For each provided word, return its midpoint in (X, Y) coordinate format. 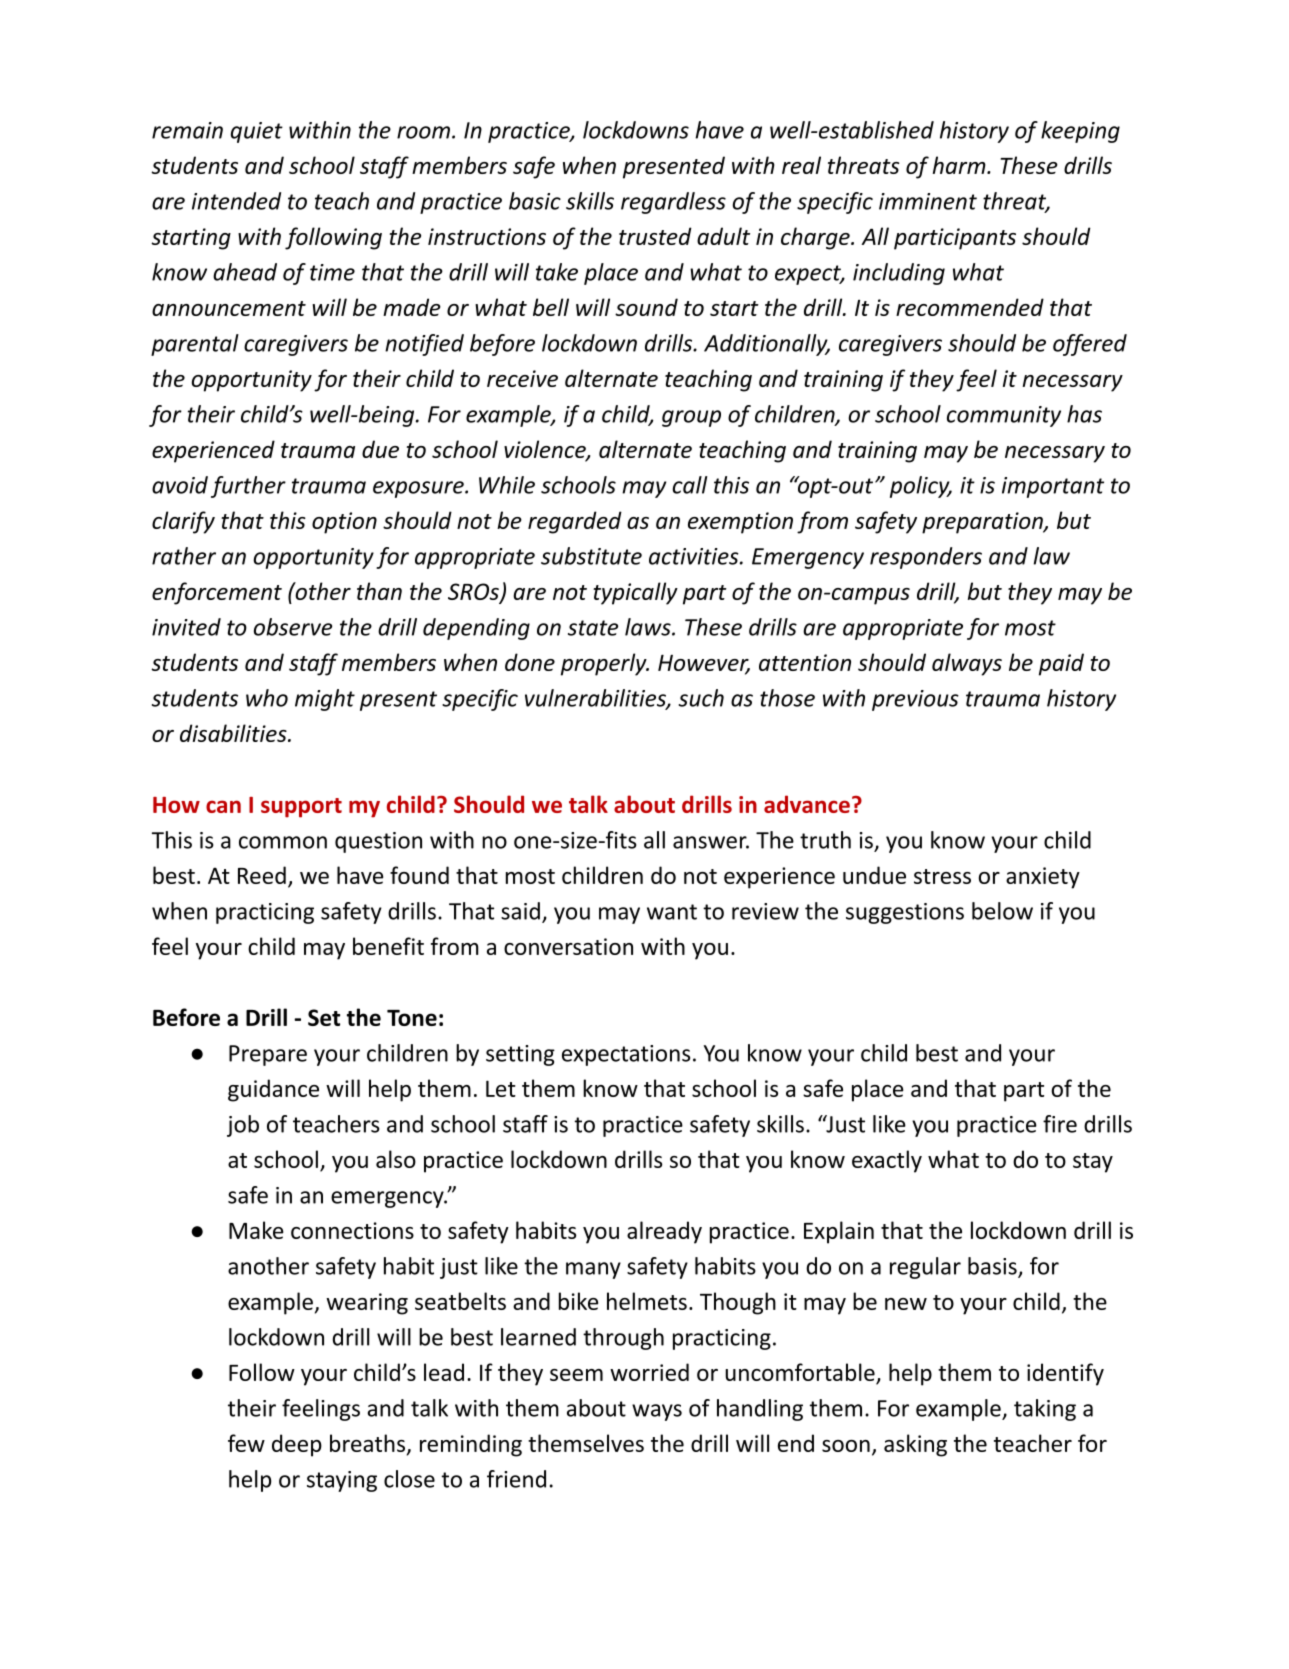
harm (960, 165)
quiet (257, 132)
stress (942, 876)
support (301, 808)
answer (711, 842)
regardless (673, 203)
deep (297, 1445)
